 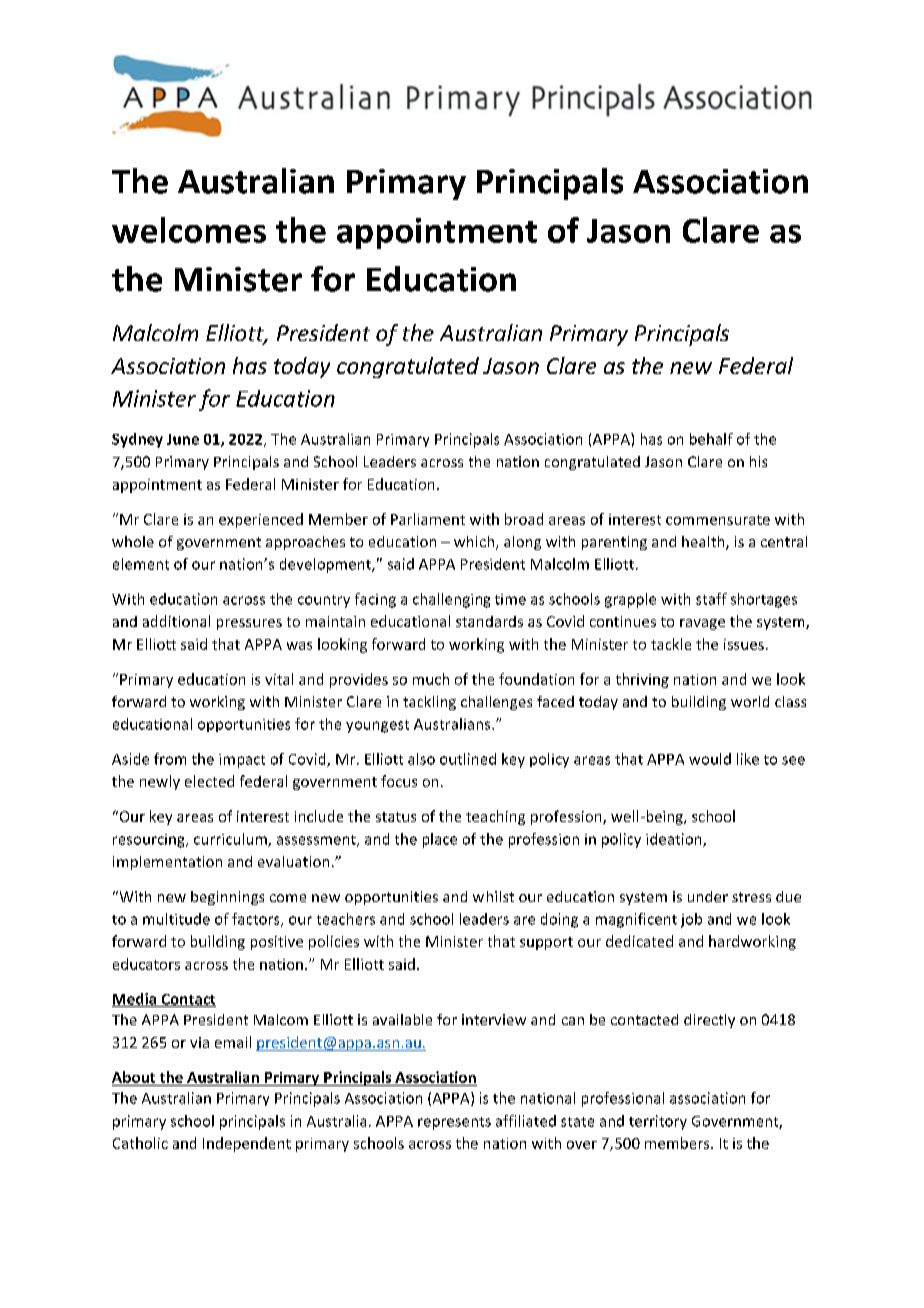 What do you see at coordinates (546, 943) in the document?
I see `support` at bounding box center [546, 943].
